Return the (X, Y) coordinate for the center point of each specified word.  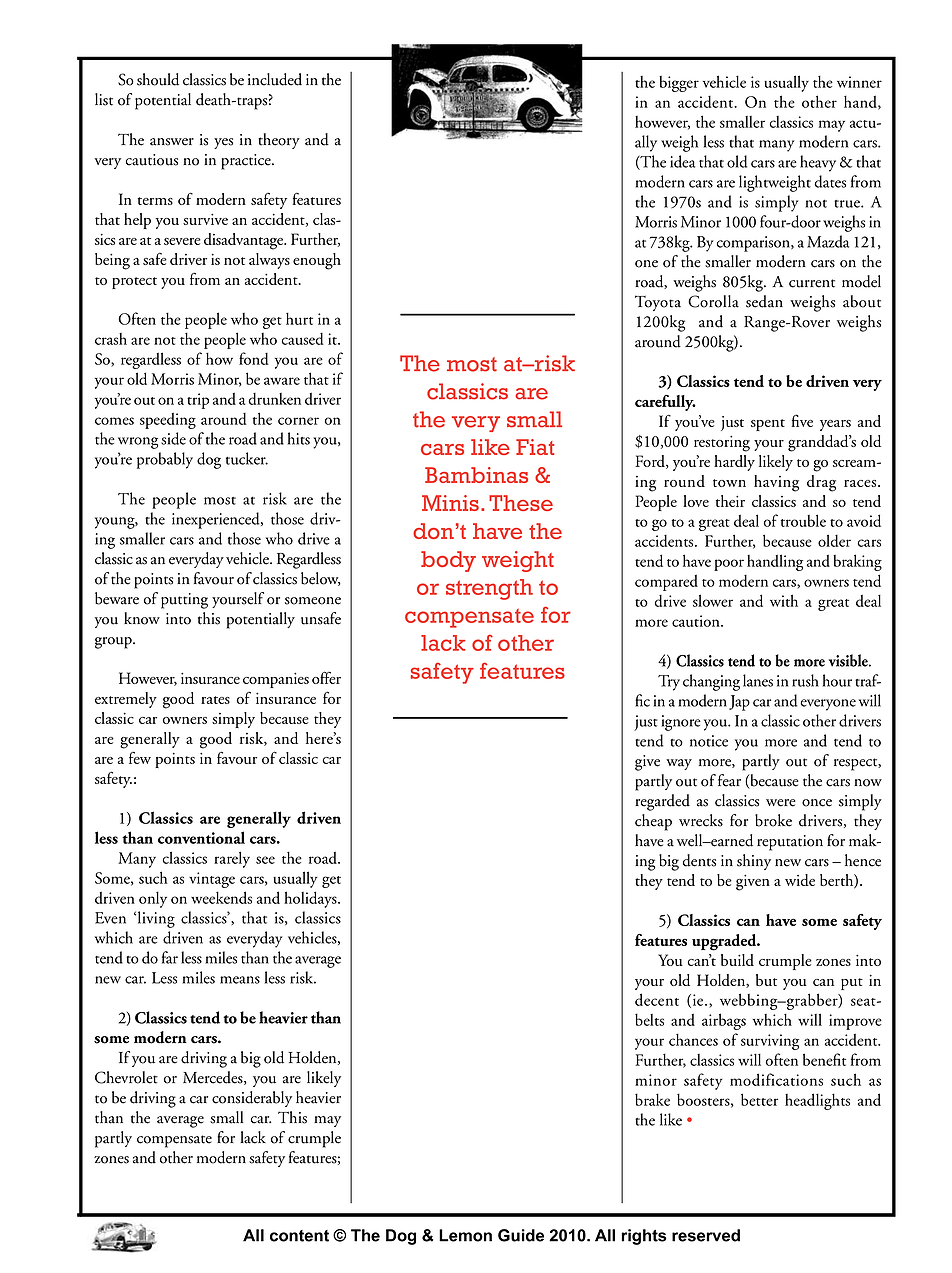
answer (172, 142)
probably (165, 460)
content (299, 1236)
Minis (450, 503)
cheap (653, 822)
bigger (679, 84)
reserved (706, 1235)
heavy (818, 163)
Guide (521, 1235)
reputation (790, 843)
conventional (201, 837)
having (776, 483)
